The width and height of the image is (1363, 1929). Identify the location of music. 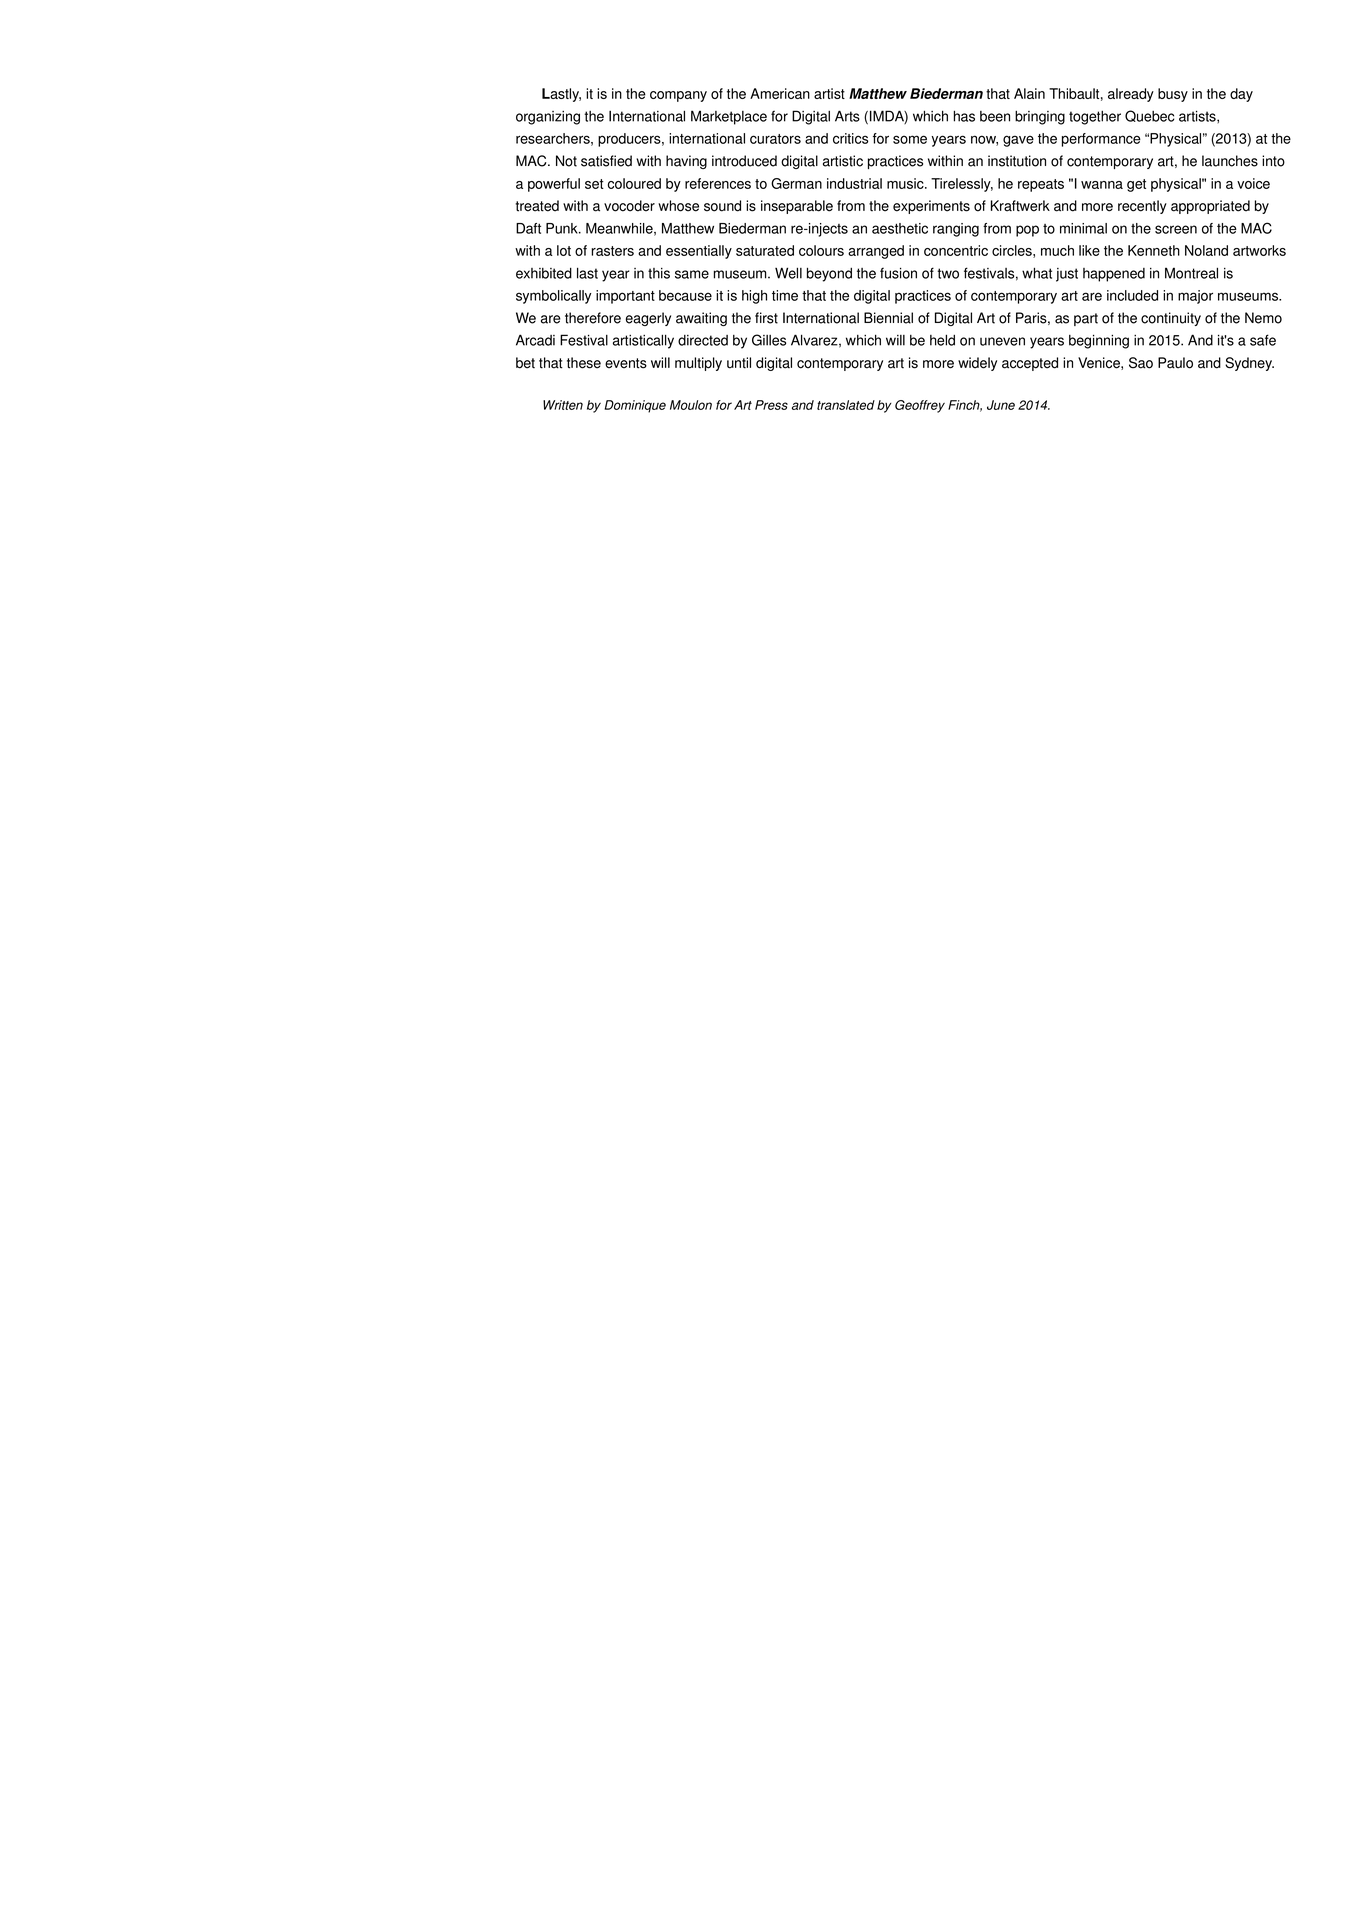
(906, 183).
